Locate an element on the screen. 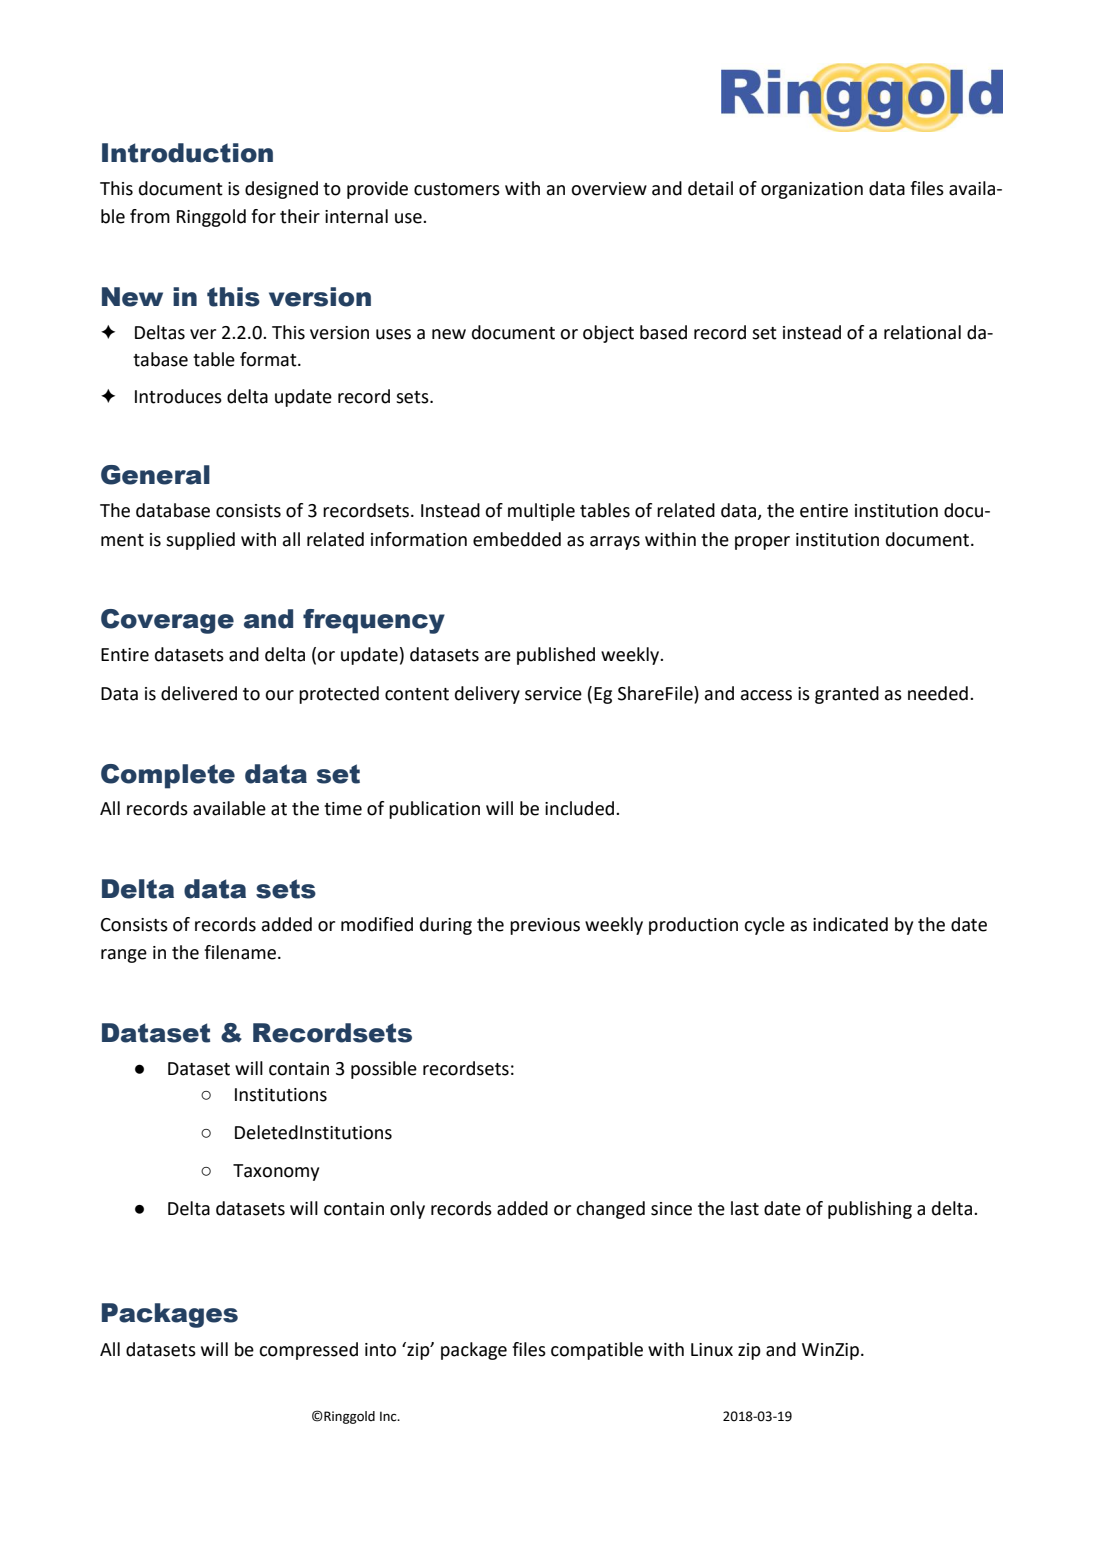  previous is located at coordinates (545, 926).
